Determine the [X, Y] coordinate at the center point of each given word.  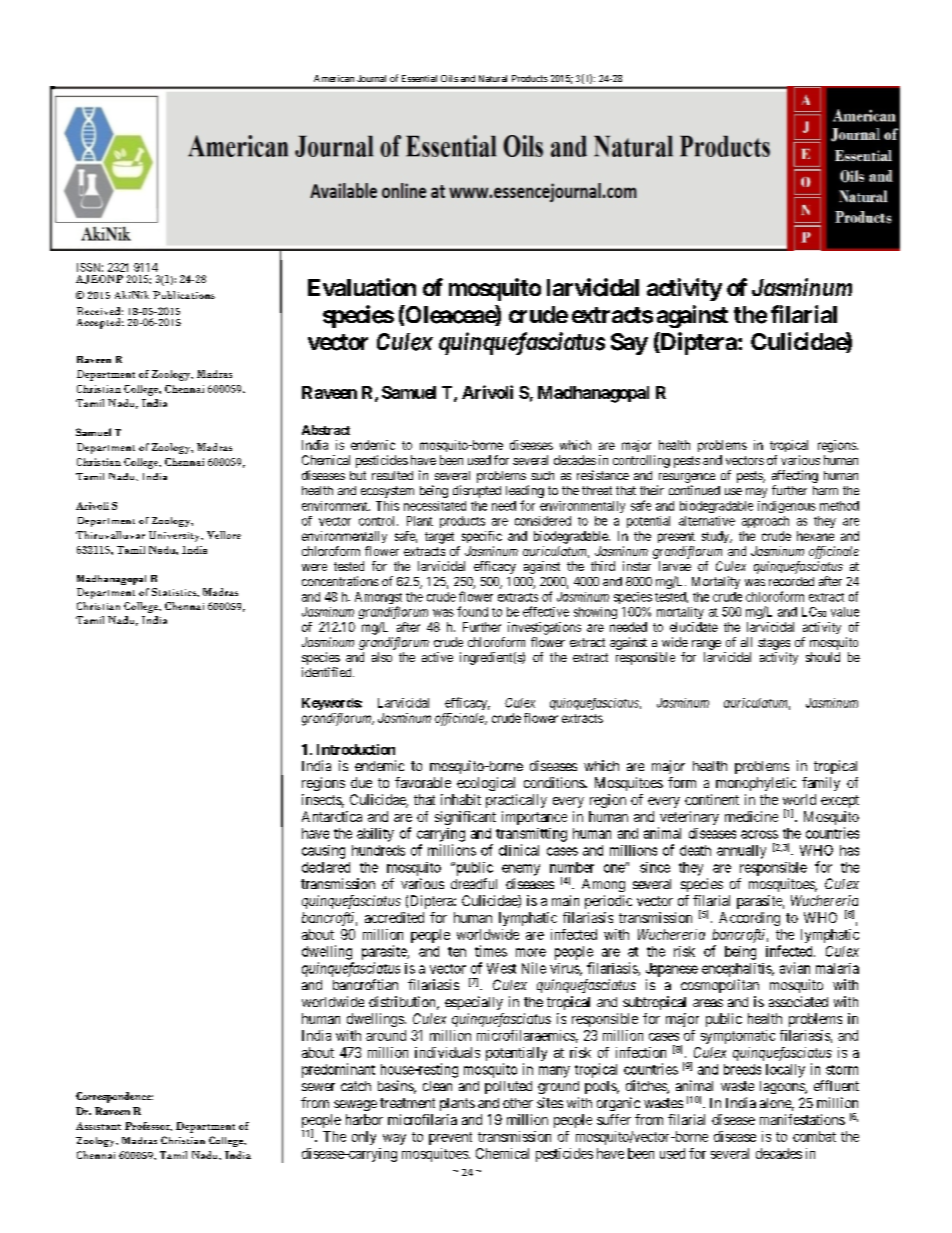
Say [629, 344]
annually [741, 852]
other [518, 1103]
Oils [449, 78]
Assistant [98, 1126]
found [472, 611]
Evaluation [362, 287]
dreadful [474, 883]
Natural [493, 78]
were [314, 567]
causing [323, 852]
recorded [791, 581]
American [334, 78]
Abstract [326, 430]
